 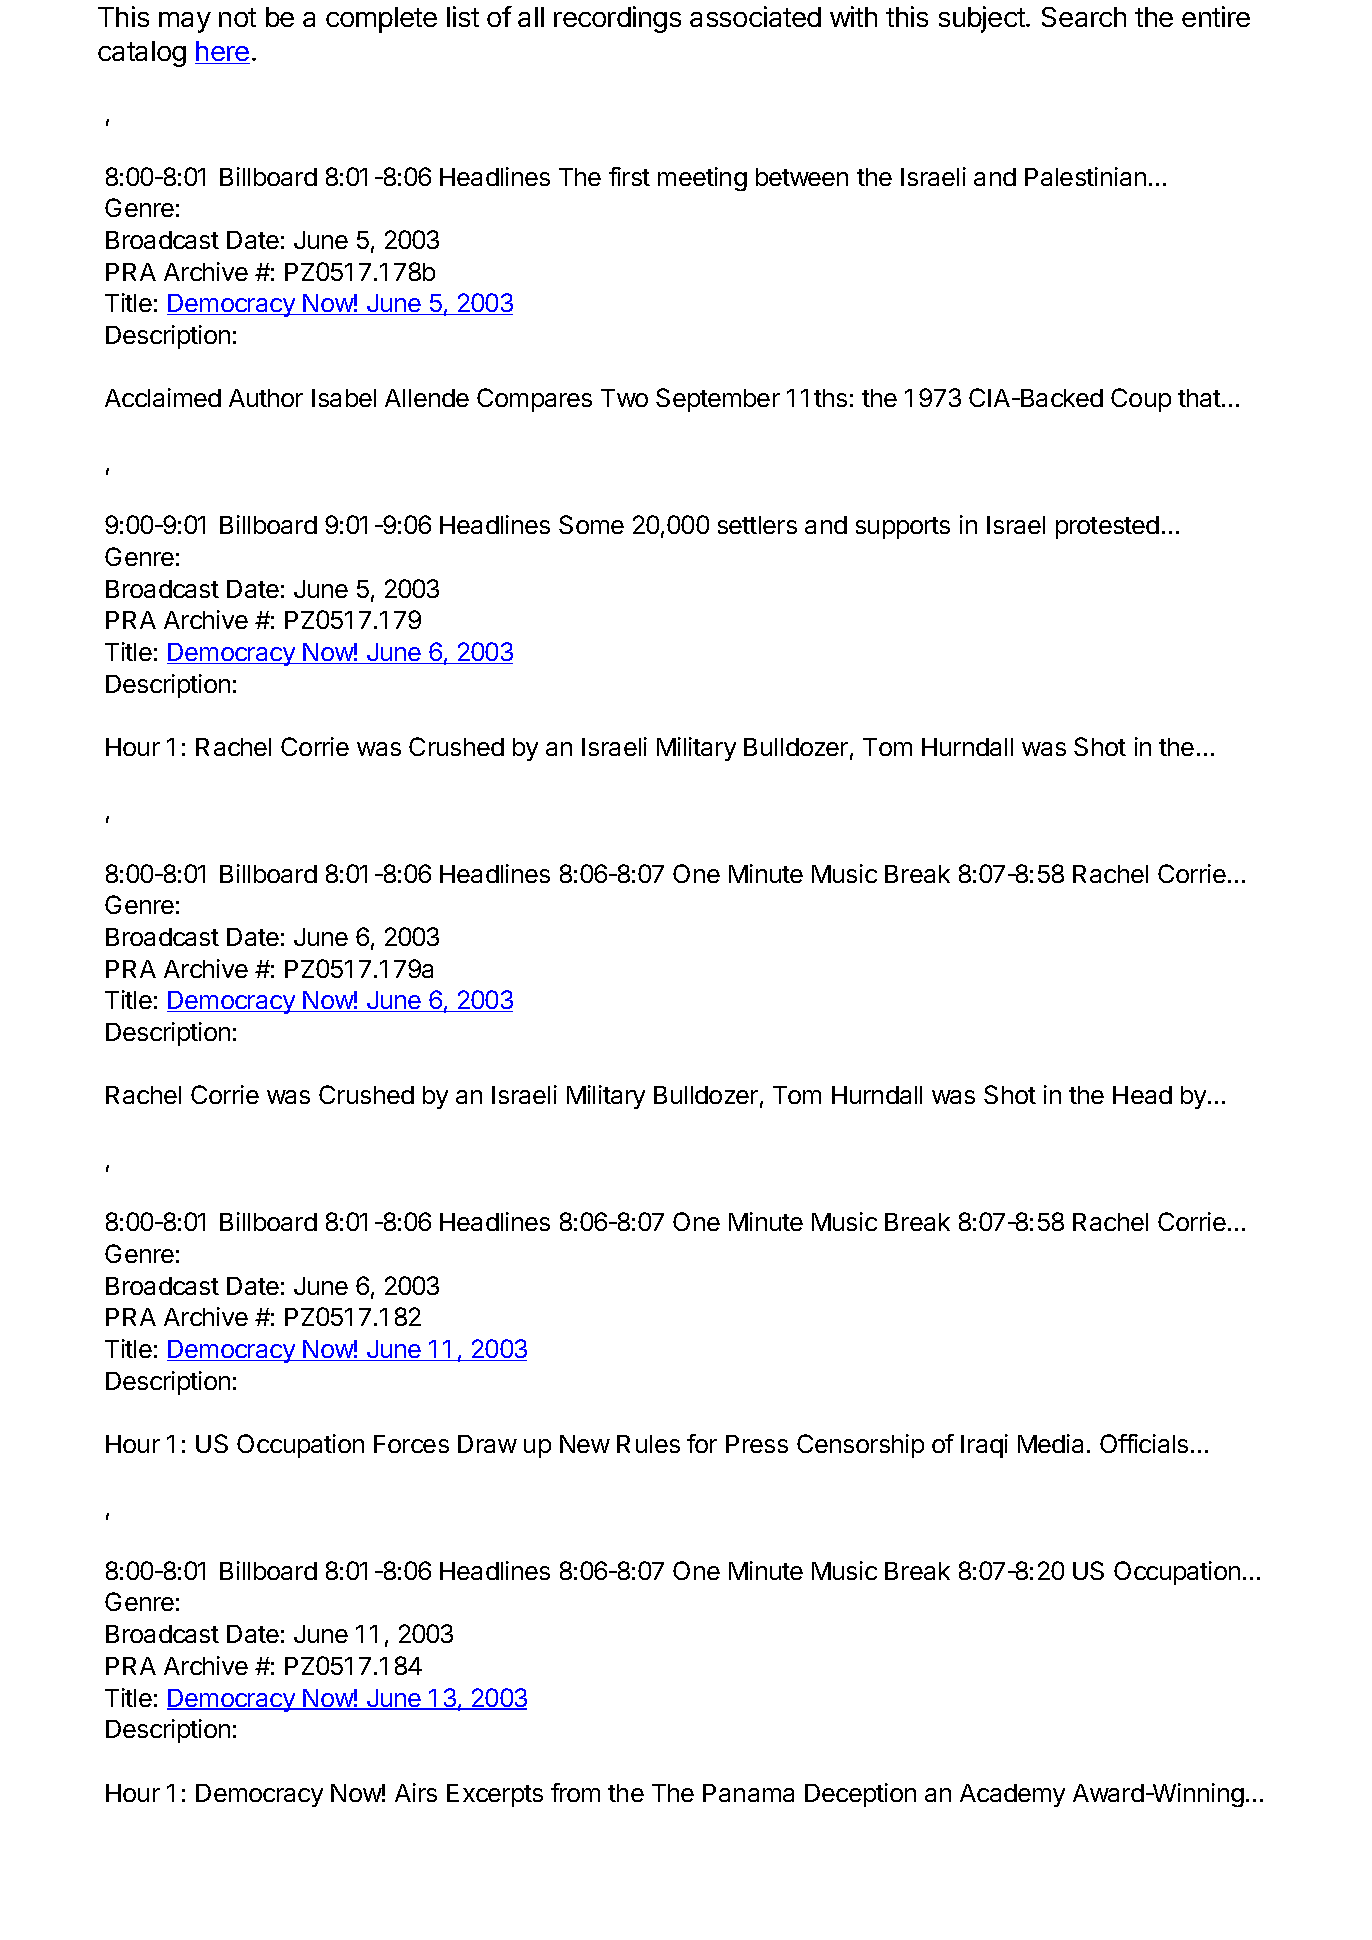 What do you see at coordinates (266, 398) in the page?
I see `Author` at bounding box center [266, 398].
